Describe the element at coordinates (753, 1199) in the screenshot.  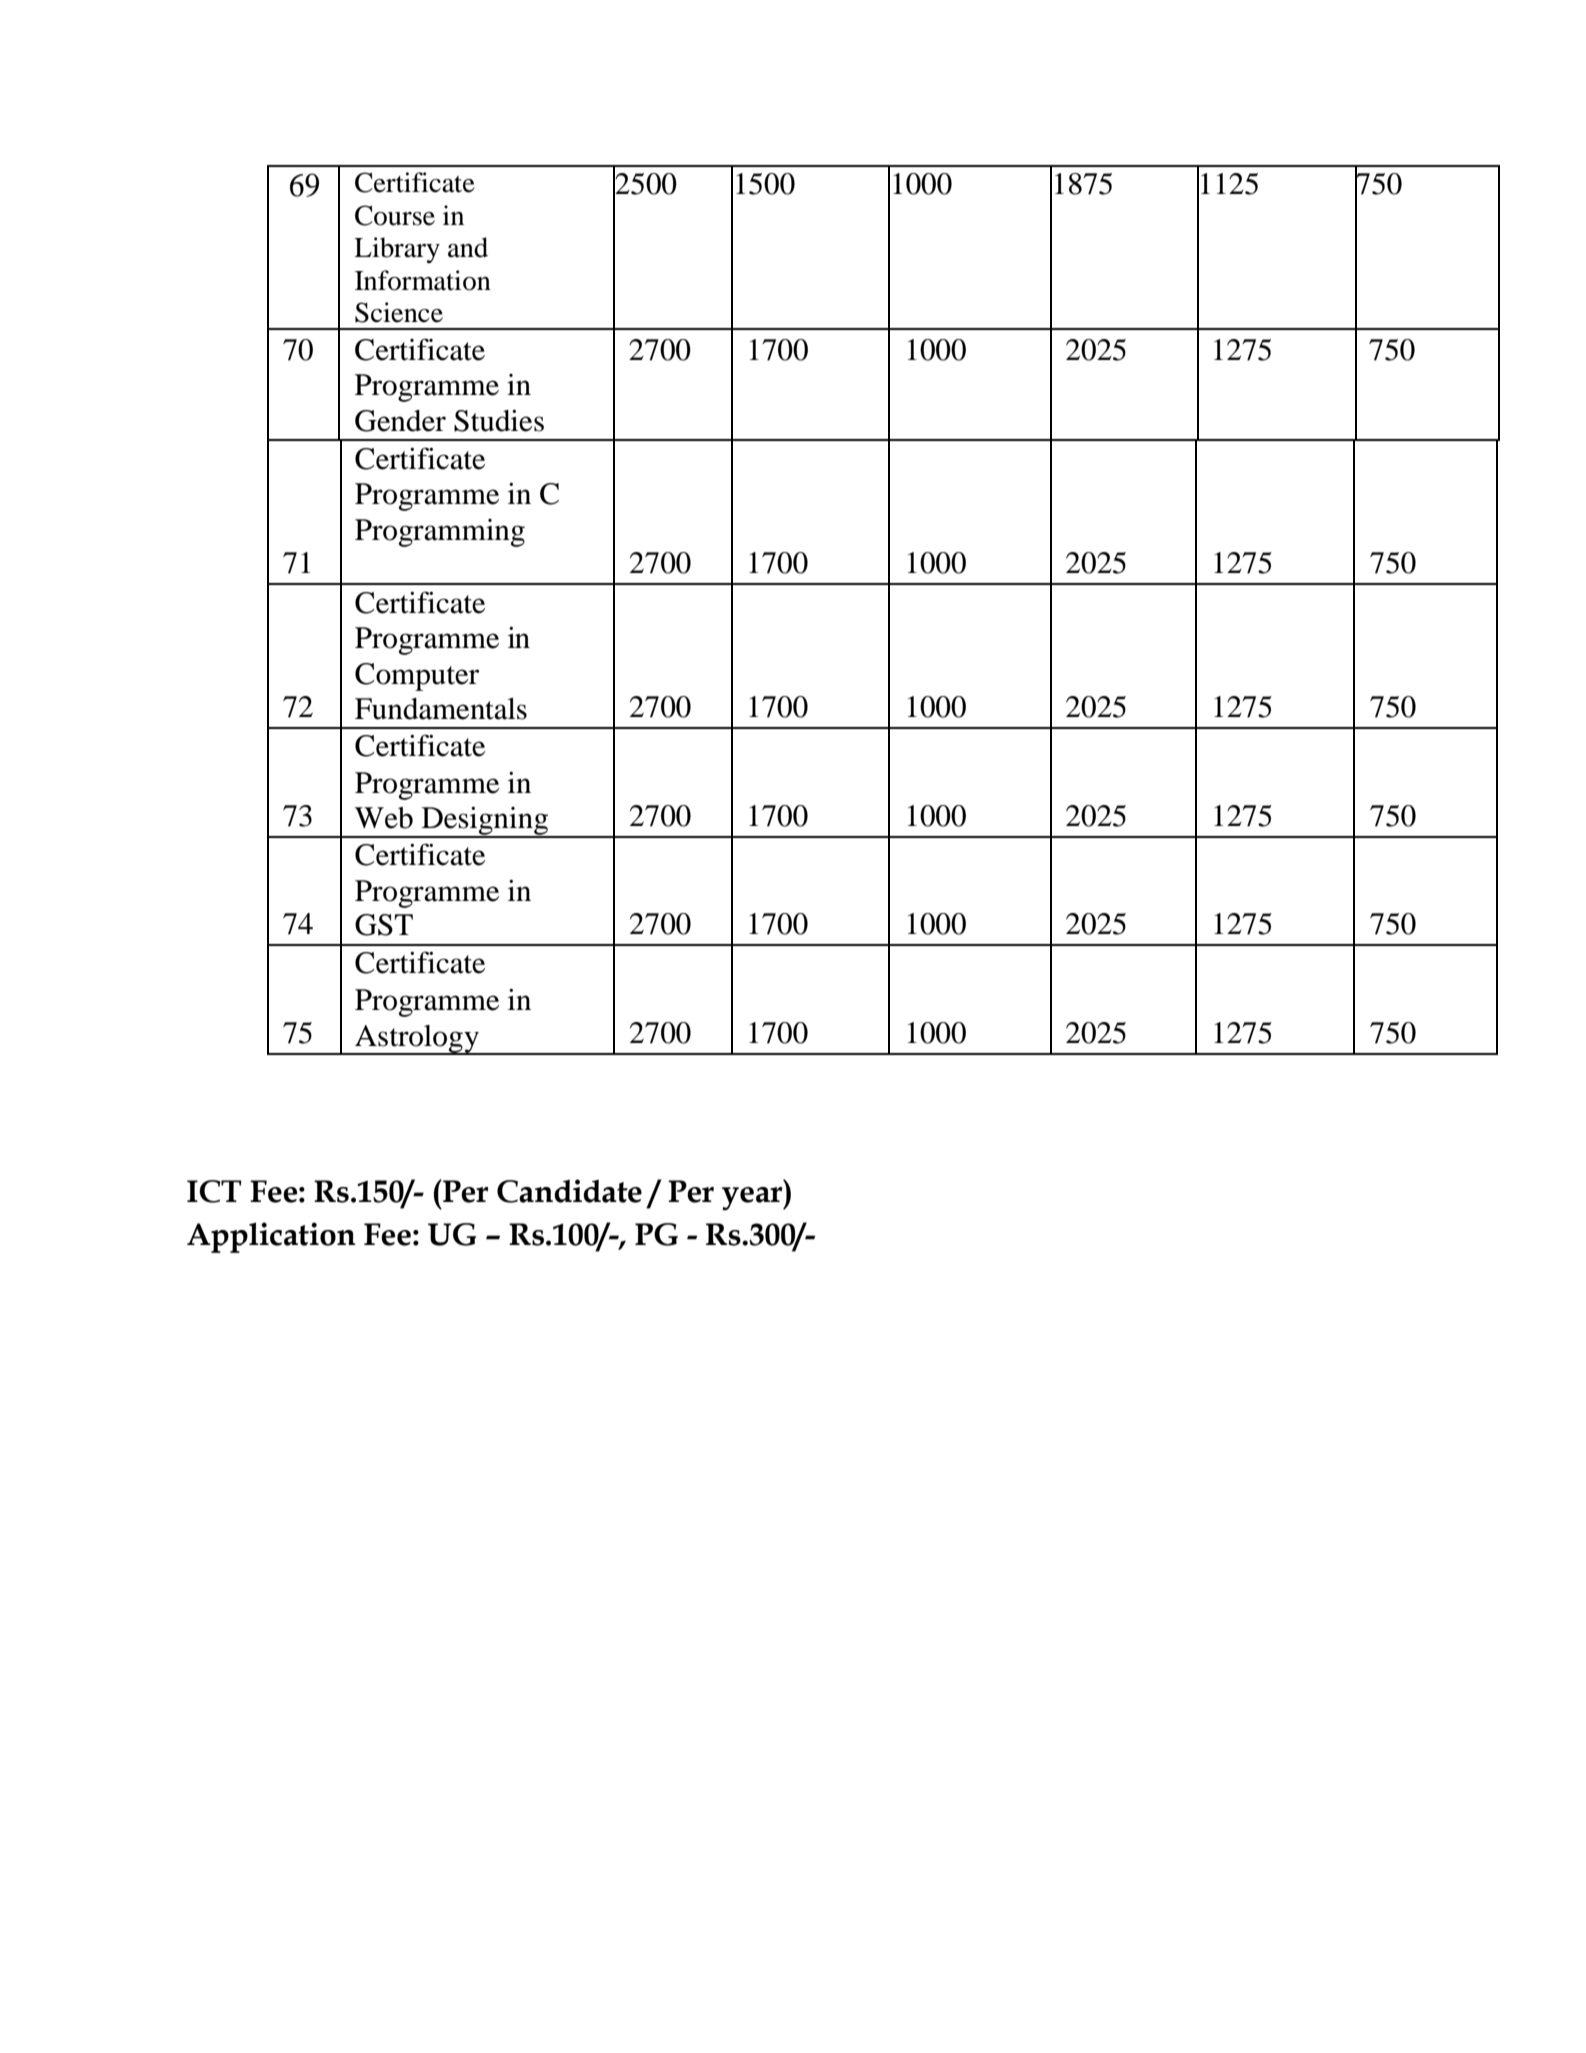
I see `year` at that location.
